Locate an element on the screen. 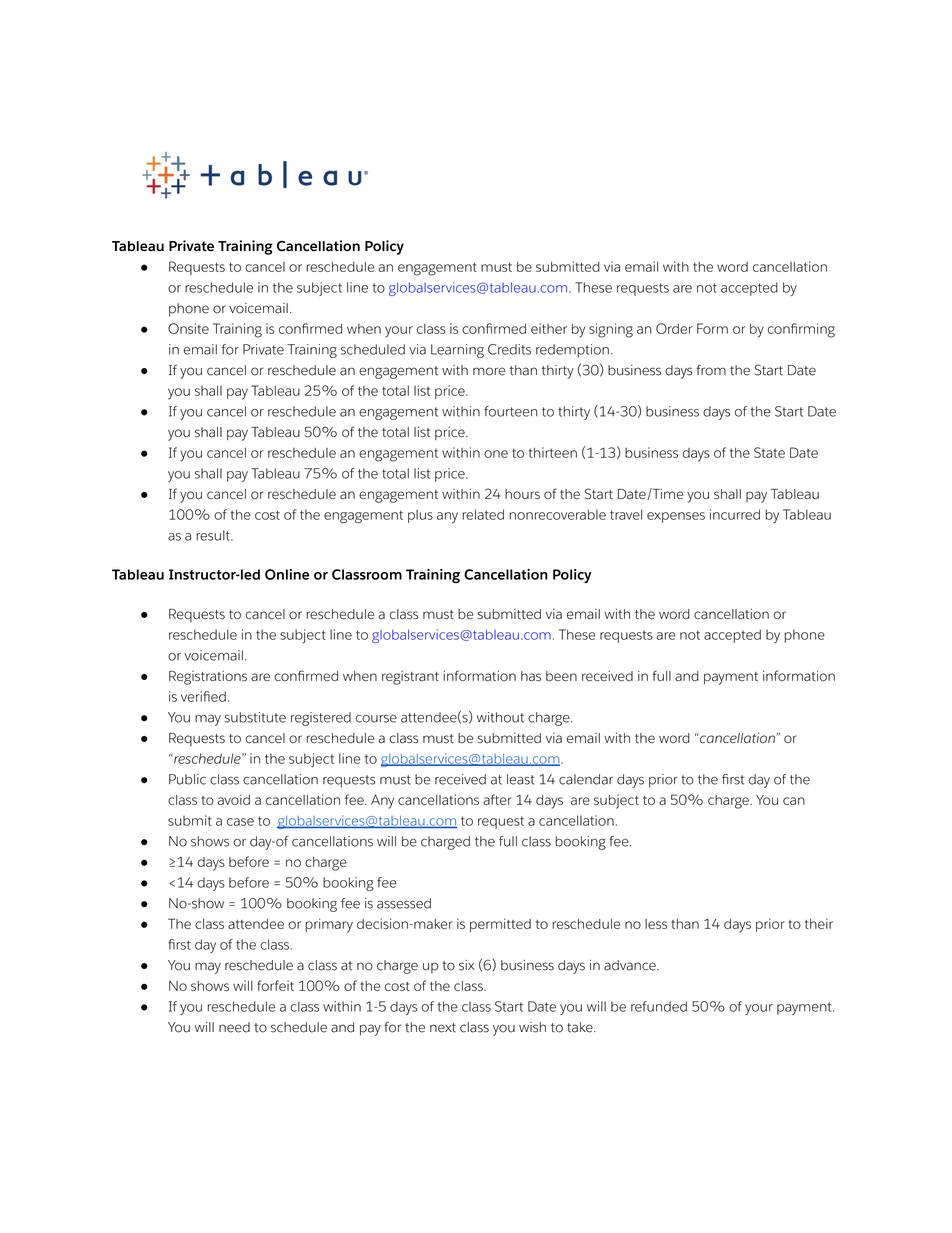 The image size is (952, 1233). Registrations is located at coordinates (208, 677).
